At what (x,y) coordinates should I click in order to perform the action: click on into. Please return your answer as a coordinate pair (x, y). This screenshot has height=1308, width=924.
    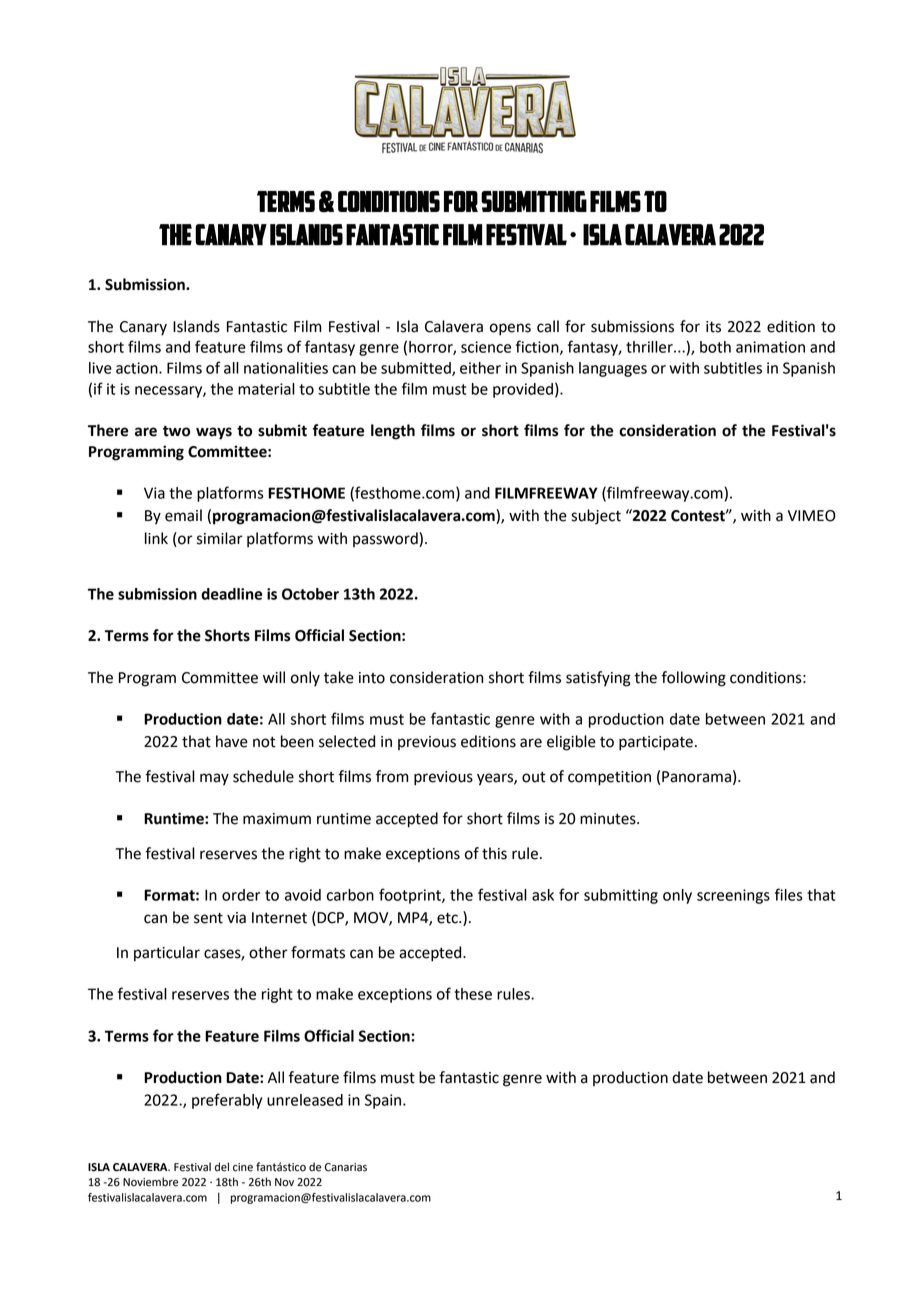
    Looking at the image, I should click on (372, 678).
